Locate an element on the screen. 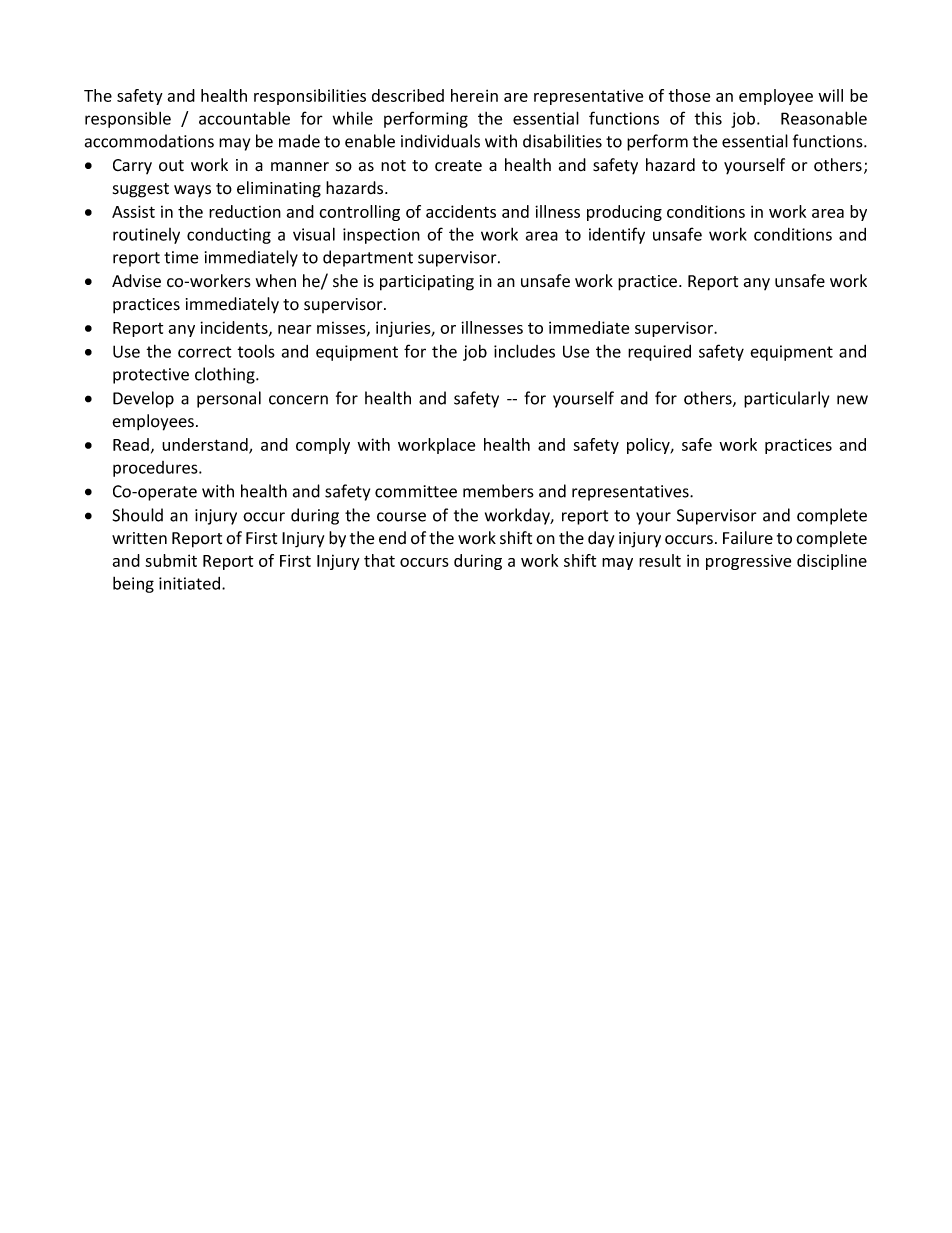 This screenshot has height=1233, width=952. time is located at coordinates (181, 257).
